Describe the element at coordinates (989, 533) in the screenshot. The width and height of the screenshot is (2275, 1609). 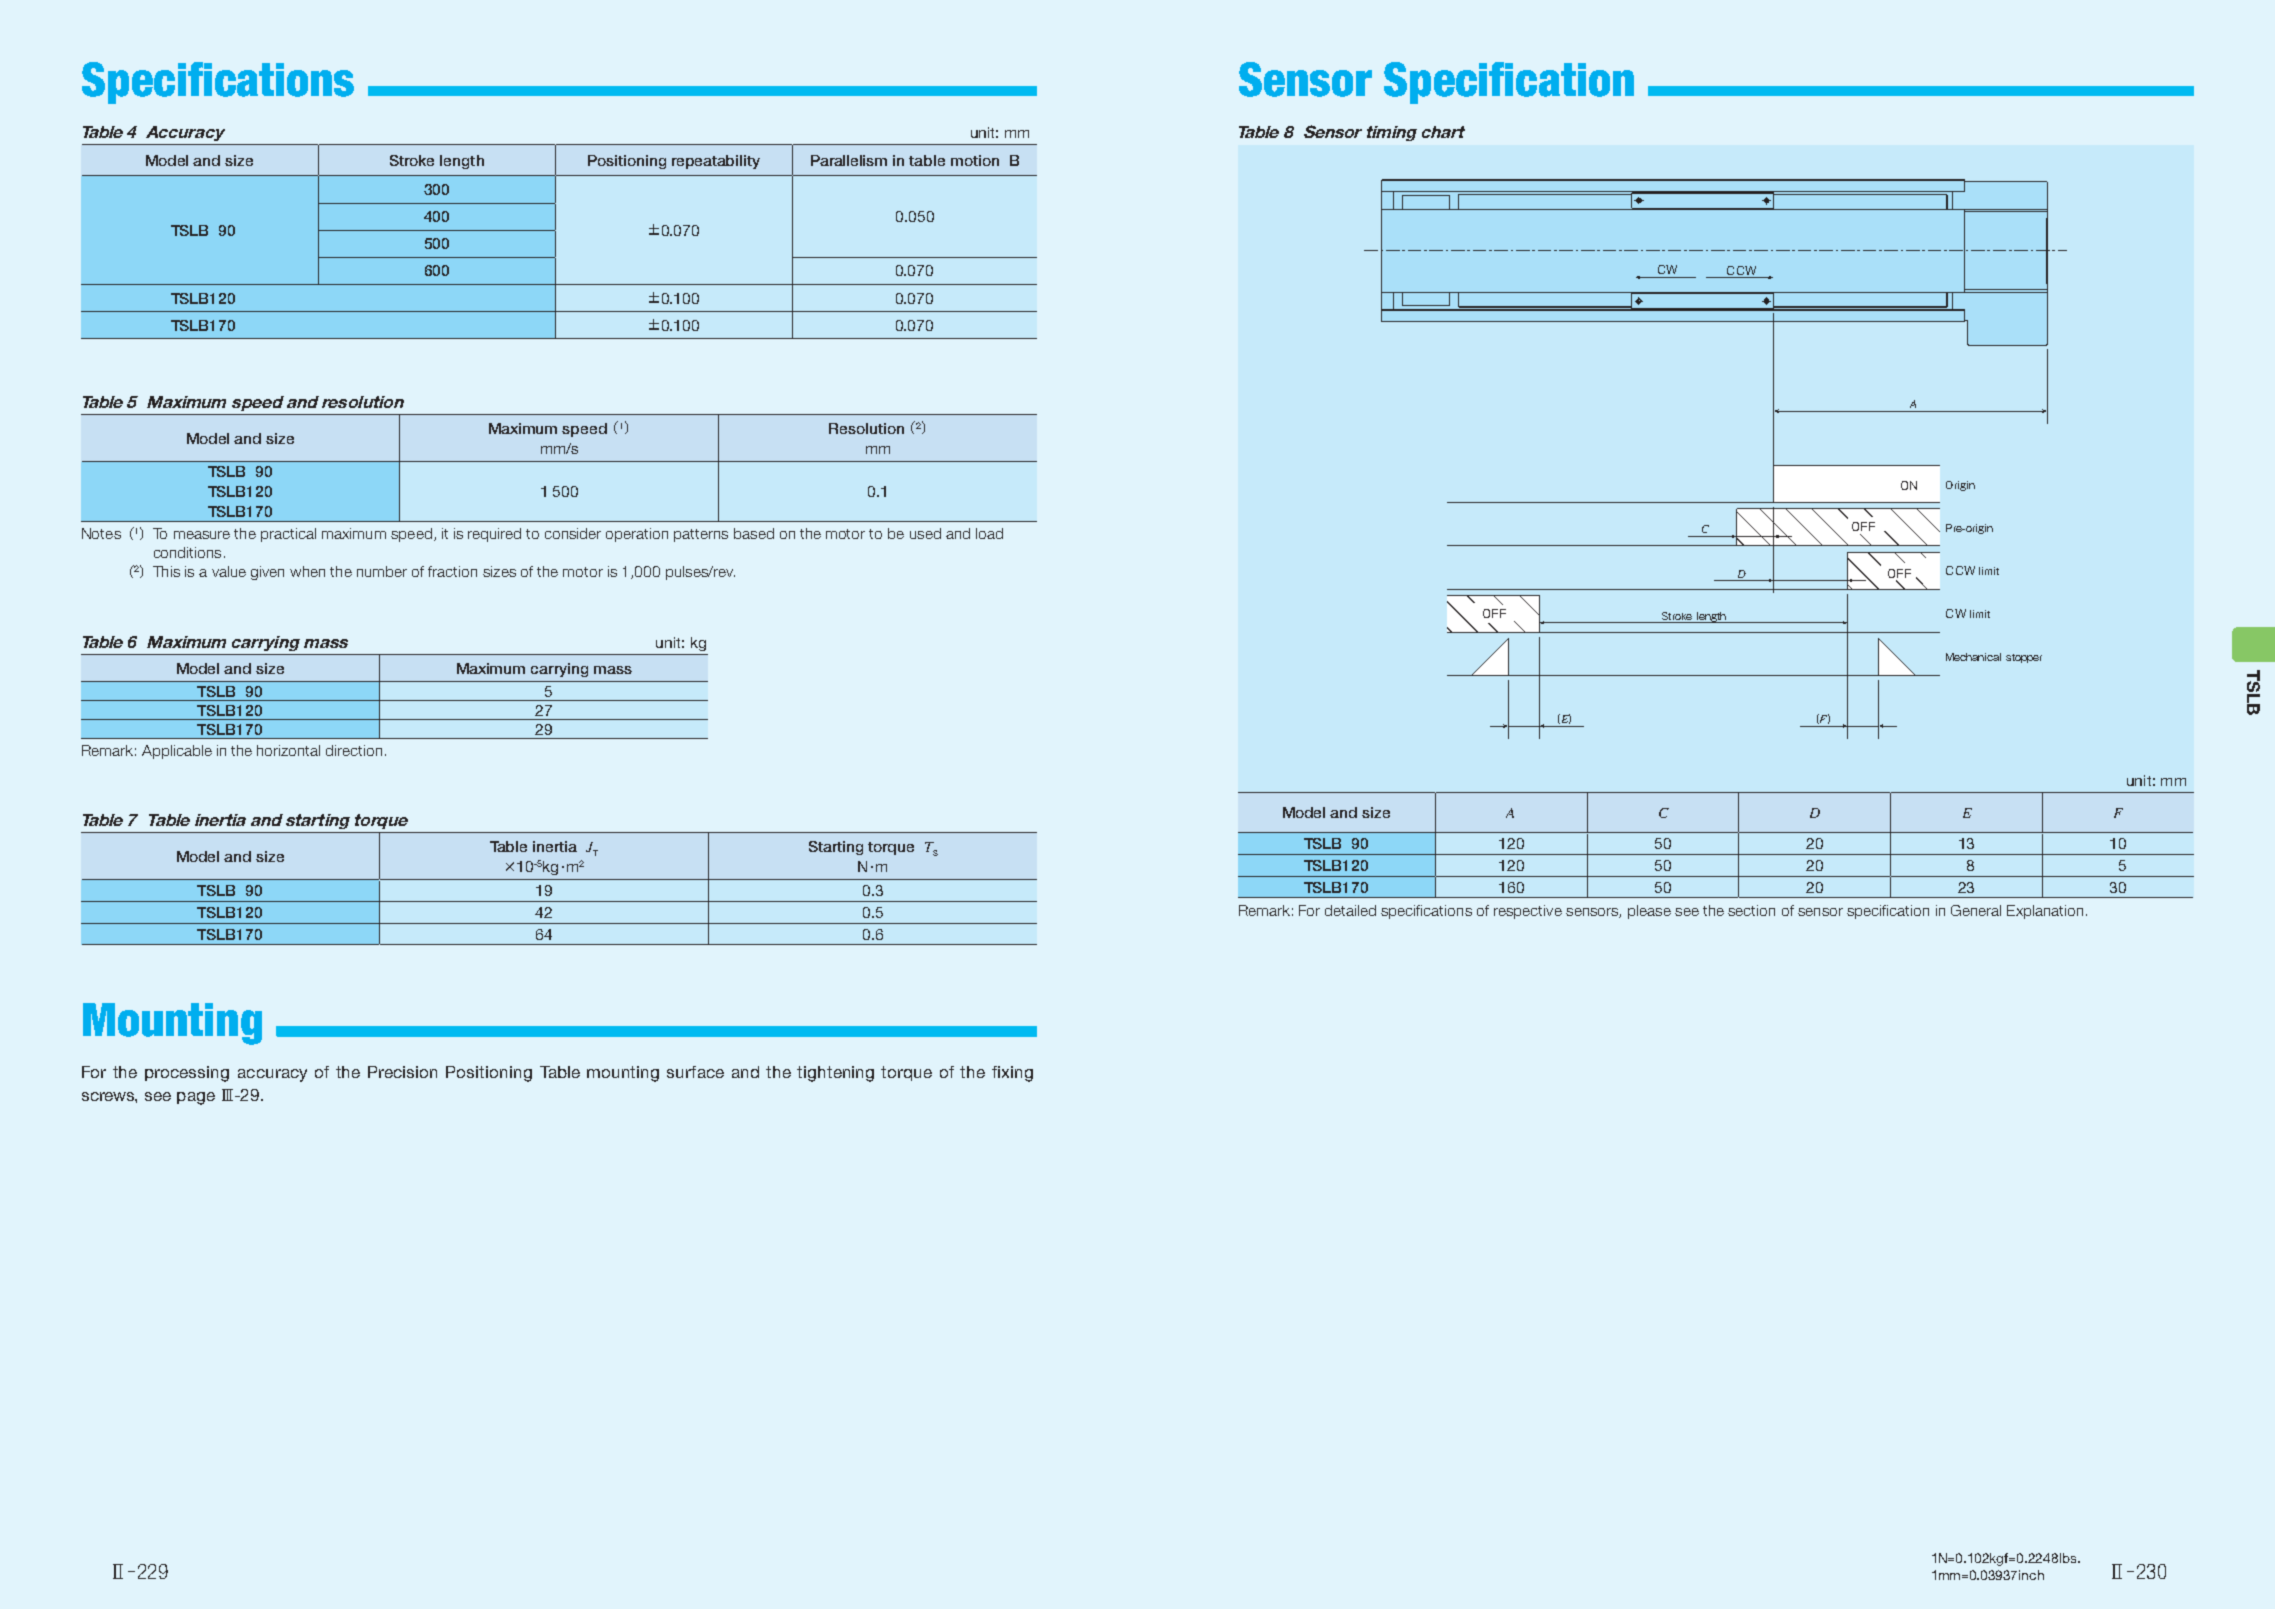
I see `load` at that location.
